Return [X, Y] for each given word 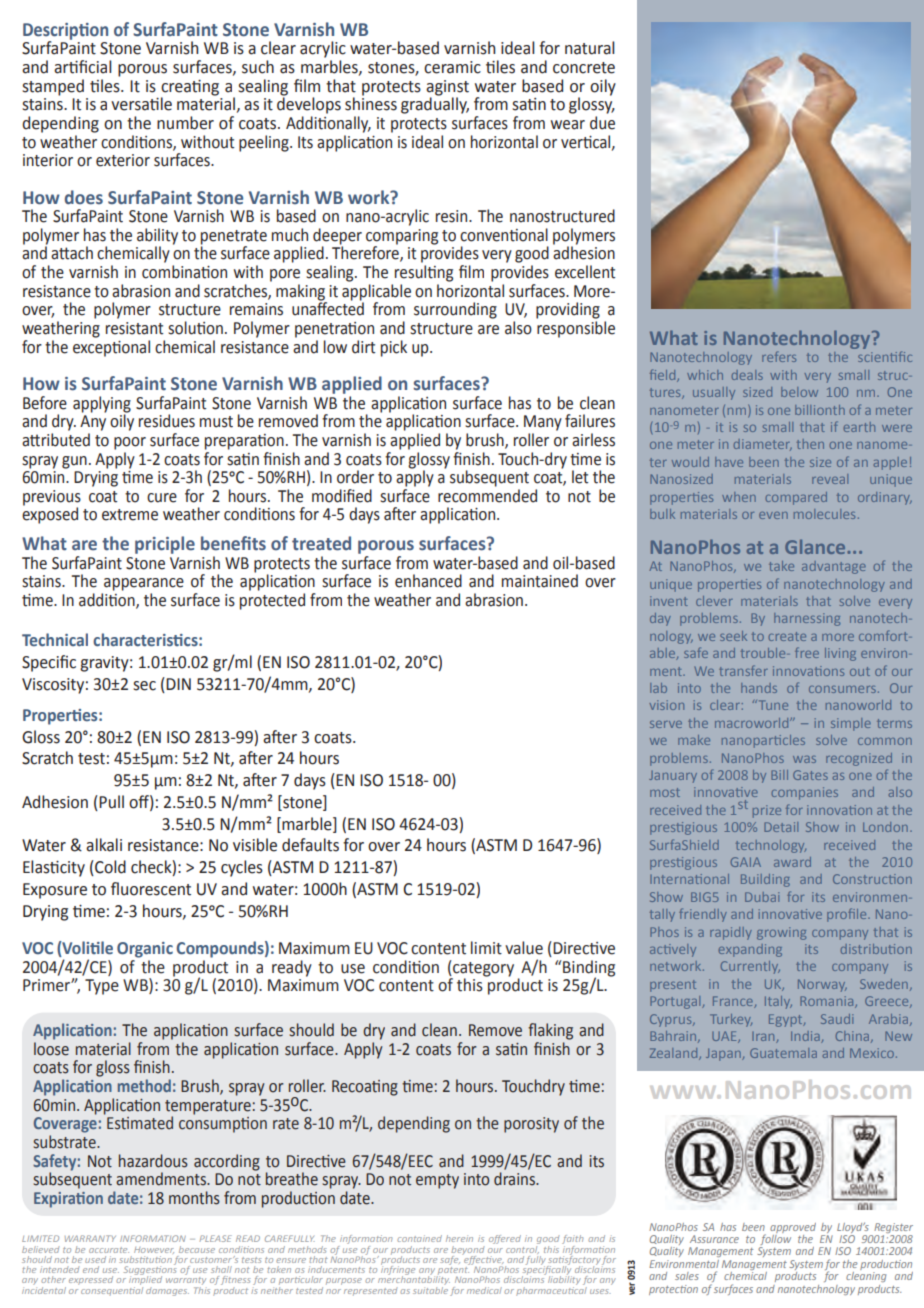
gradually [435, 104]
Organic [145, 950]
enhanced [428, 581]
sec [144, 686]
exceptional [111, 347]
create [787, 636]
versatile [141, 104]
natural [590, 48]
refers [779, 356]
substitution [145, 1259]
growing [781, 933]
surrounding [455, 310]
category [482, 968]
